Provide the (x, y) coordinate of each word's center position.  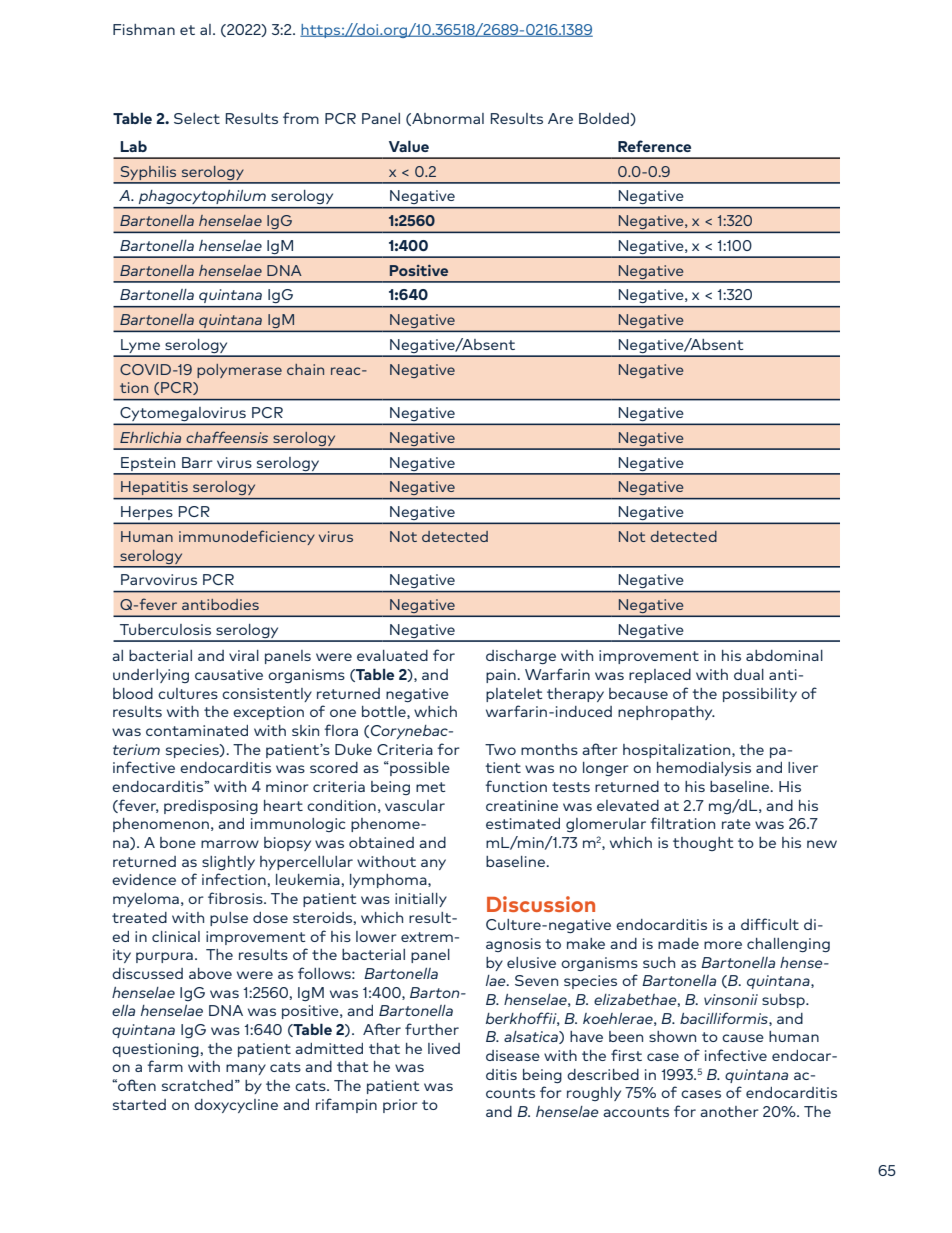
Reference (654, 146)
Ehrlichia (150, 437)
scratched (197, 1085)
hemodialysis (704, 769)
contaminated (197, 730)
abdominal (784, 655)
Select (197, 118)
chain (305, 369)
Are (560, 118)
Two (500, 749)
